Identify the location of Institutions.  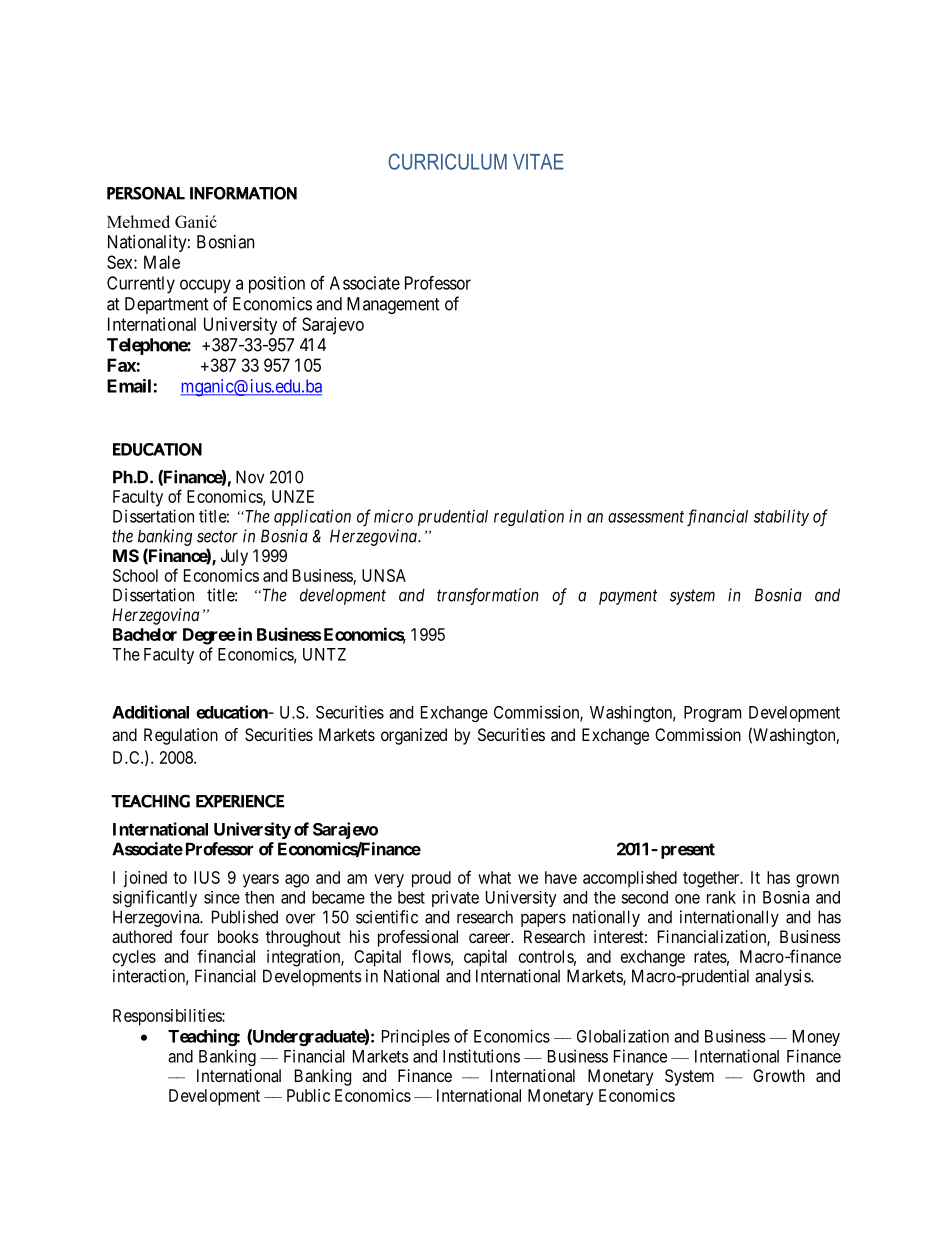
(481, 1056).
